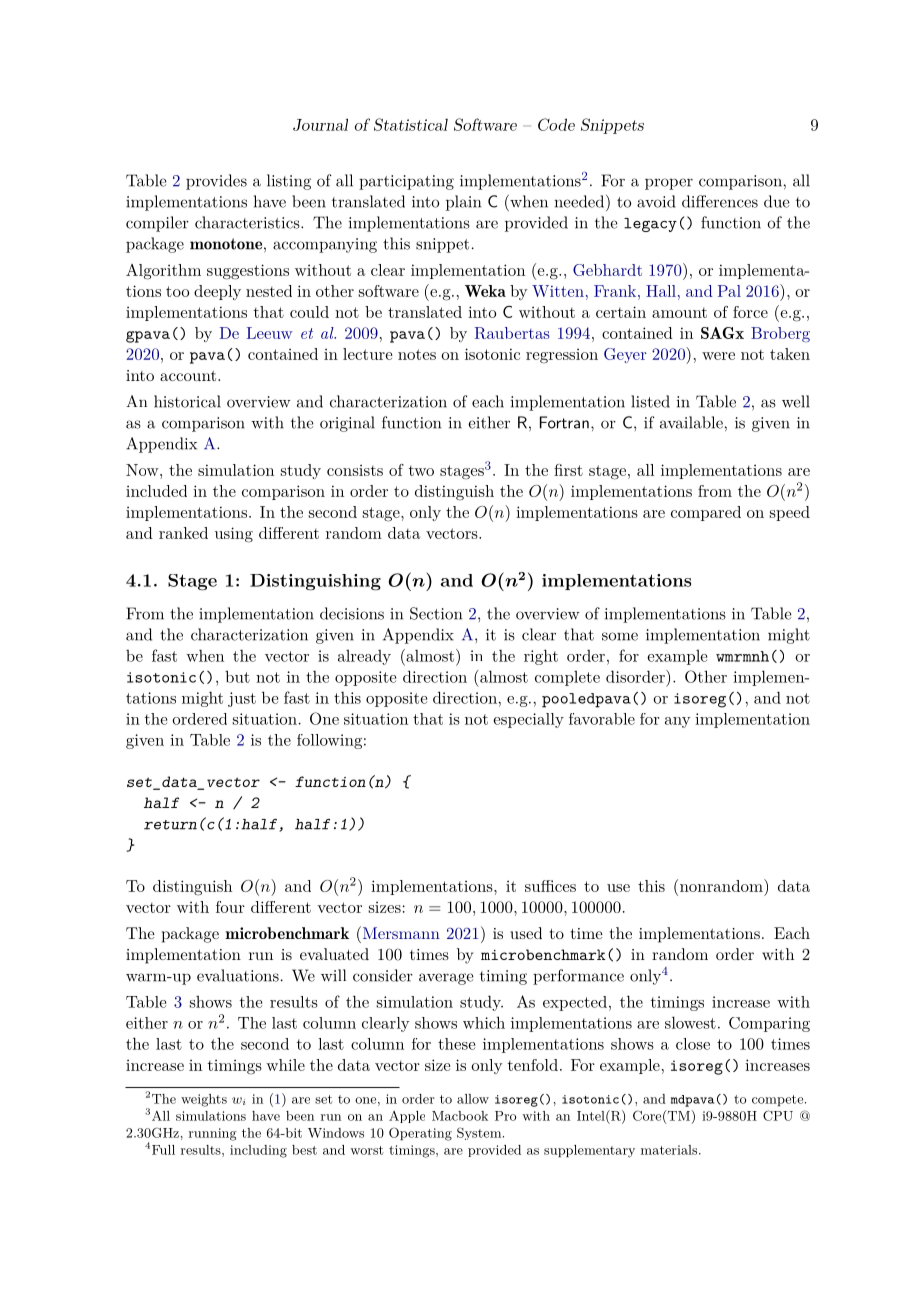  I want to click on running, so click(213, 1134).
